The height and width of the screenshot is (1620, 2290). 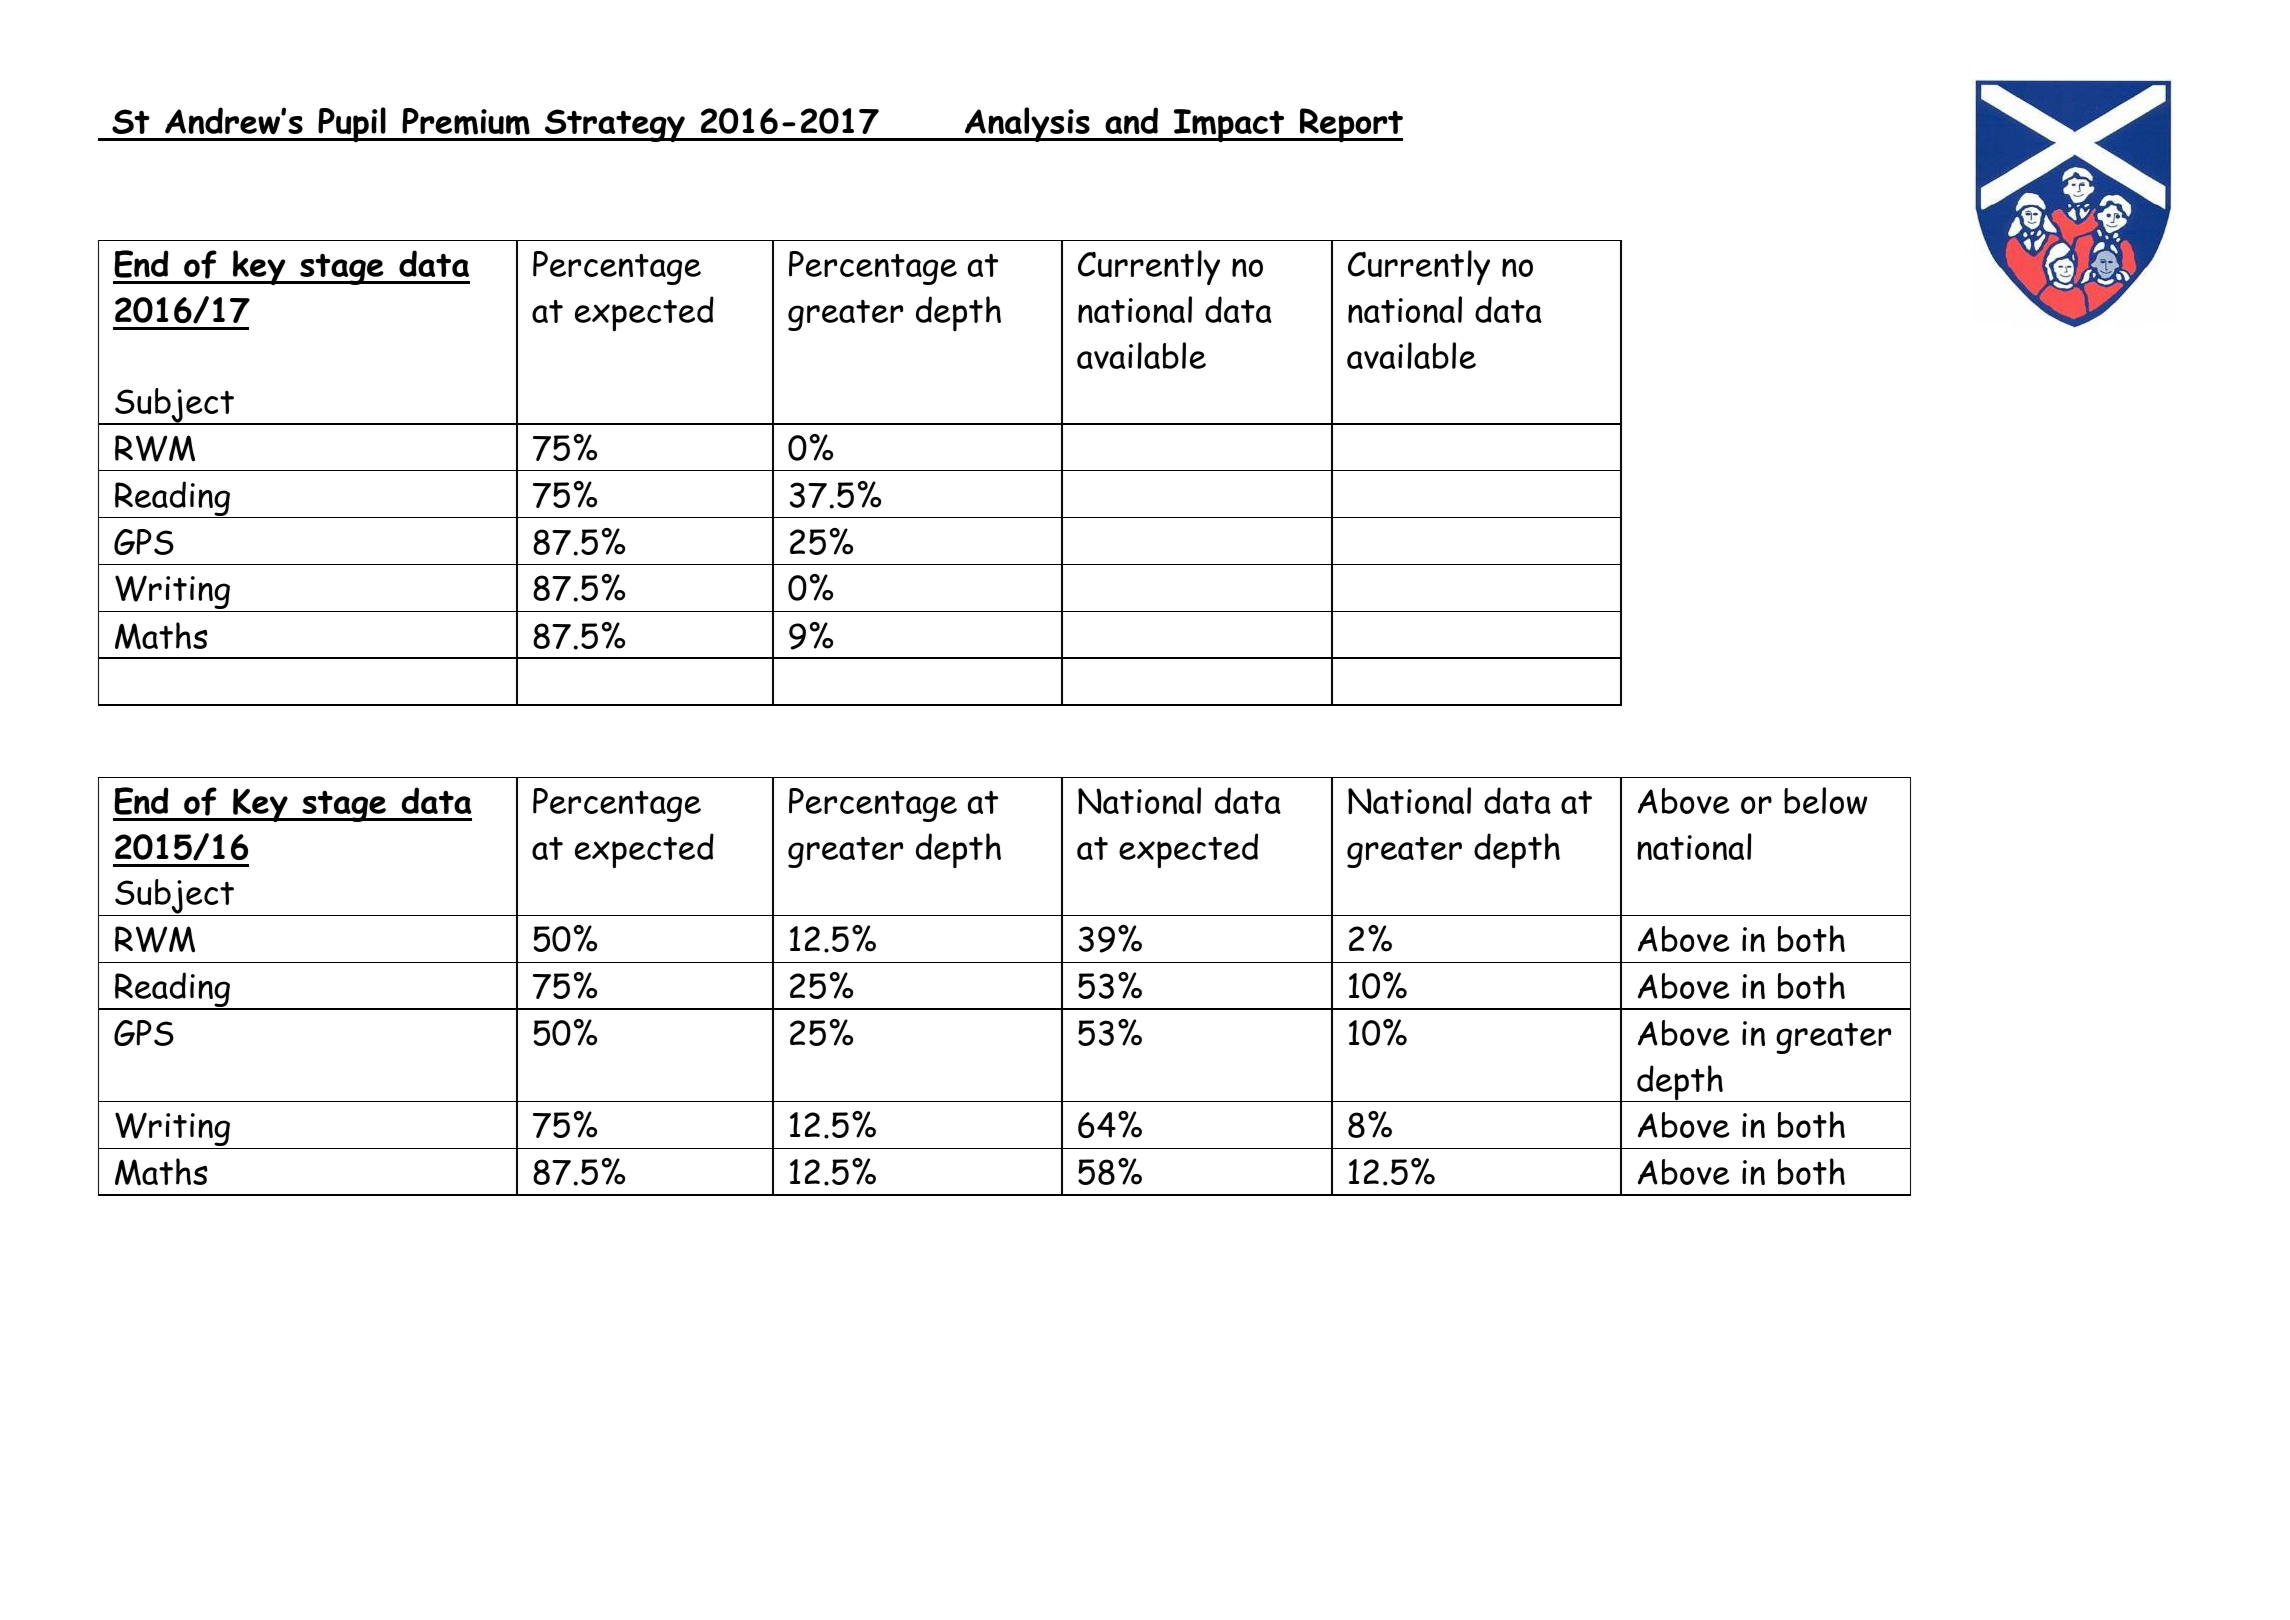 What do you see at coordinates (615, 125) in the screenshot?
I see `Strategy` at bounding box center [615, 125].
